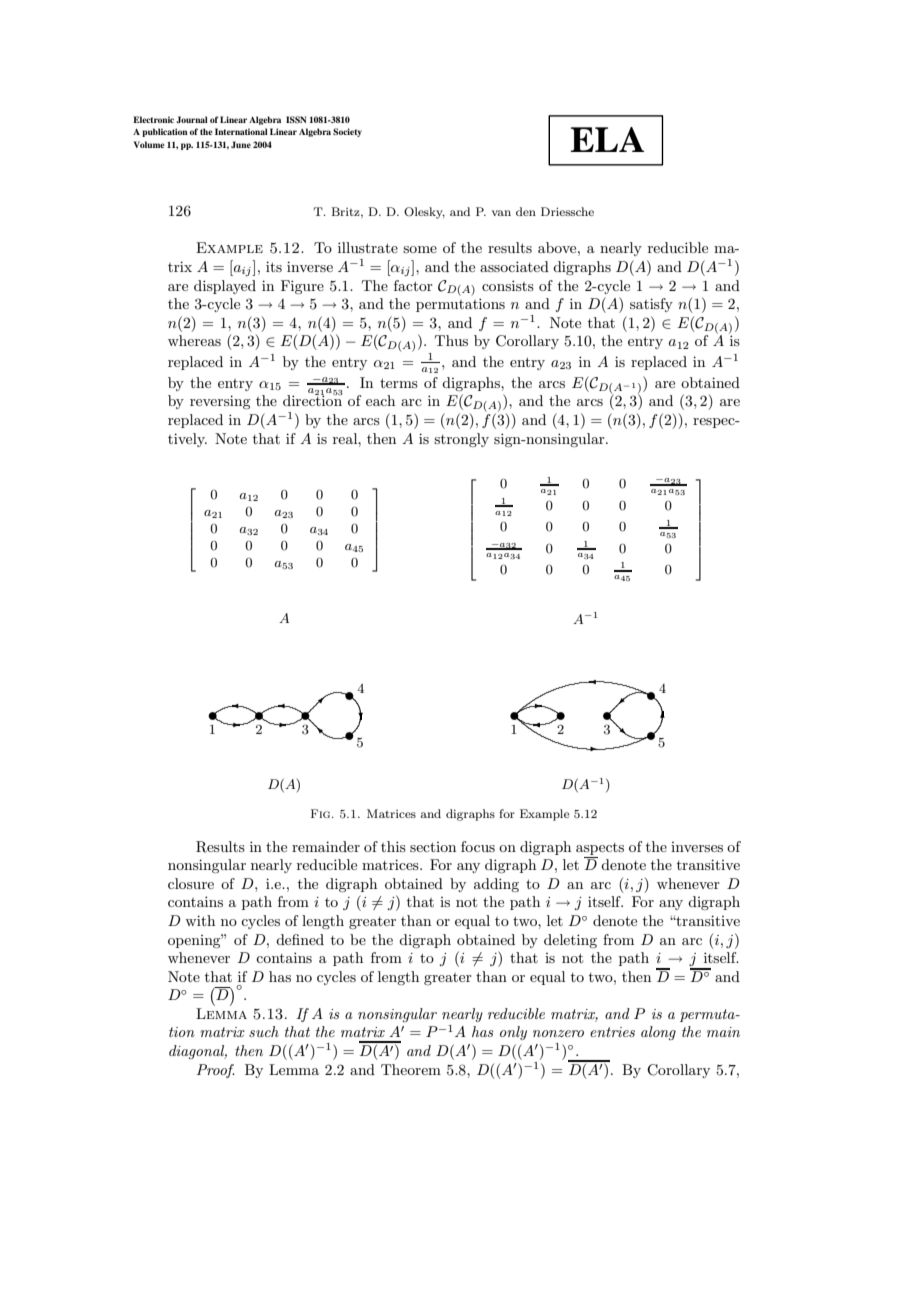 This image has height=1308, width=924. Describe the element at coordinates (191, 883) in the image. I see `closure` at that location.
